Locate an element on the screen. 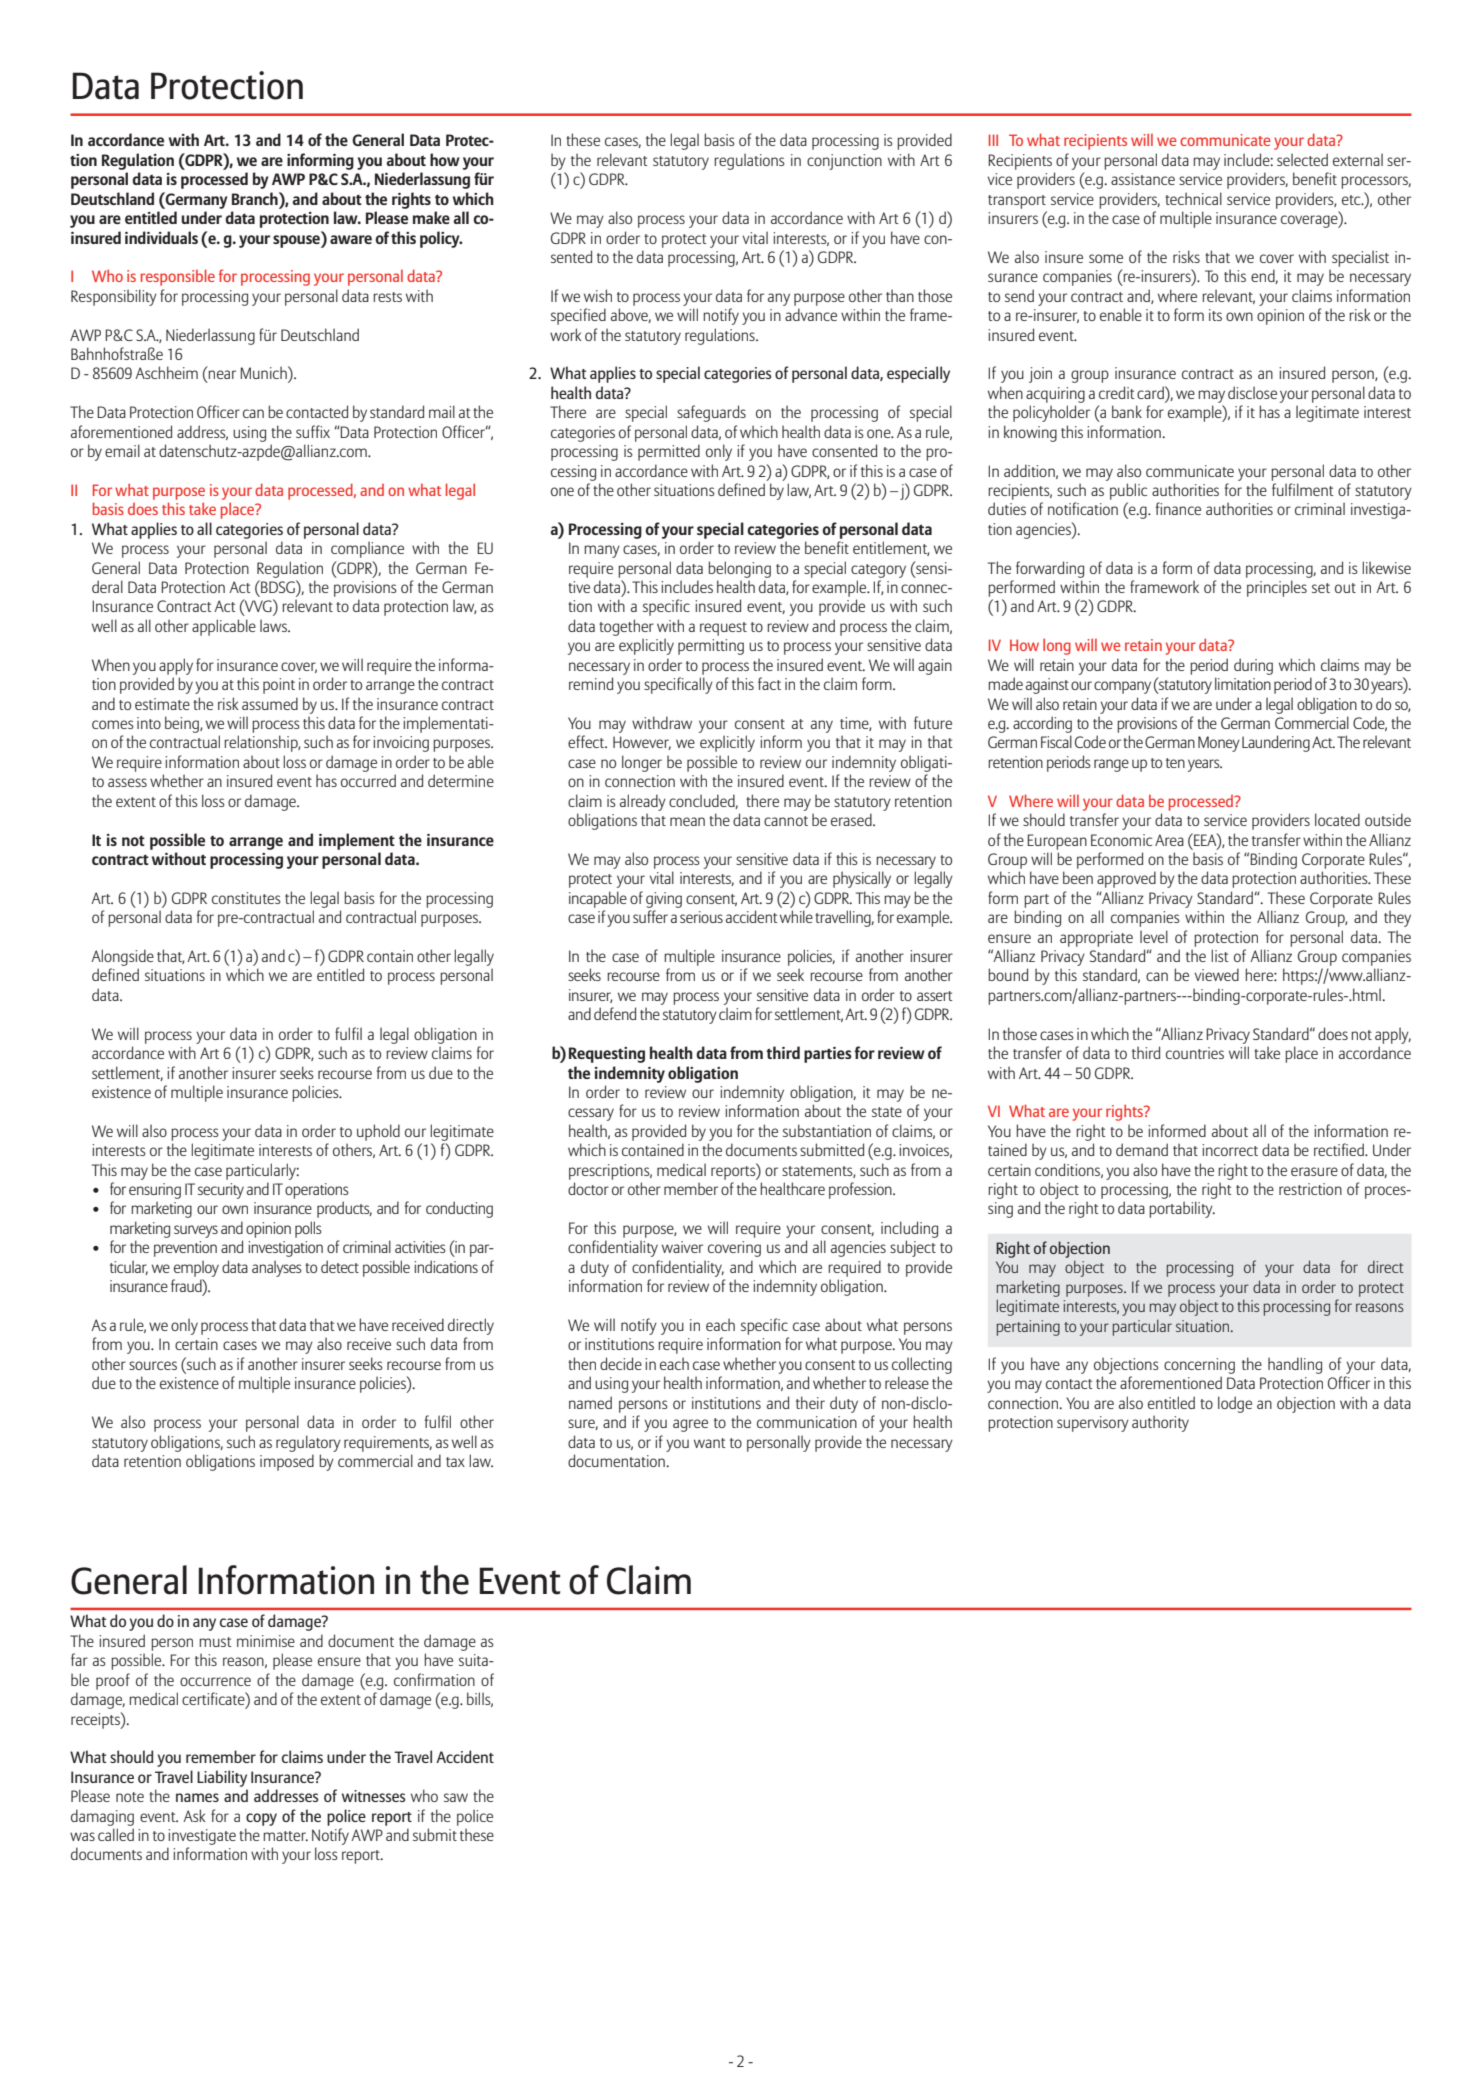 The width and height of the screenshot is (1482, 2096). assumed is located at coordinates (270, 703).
